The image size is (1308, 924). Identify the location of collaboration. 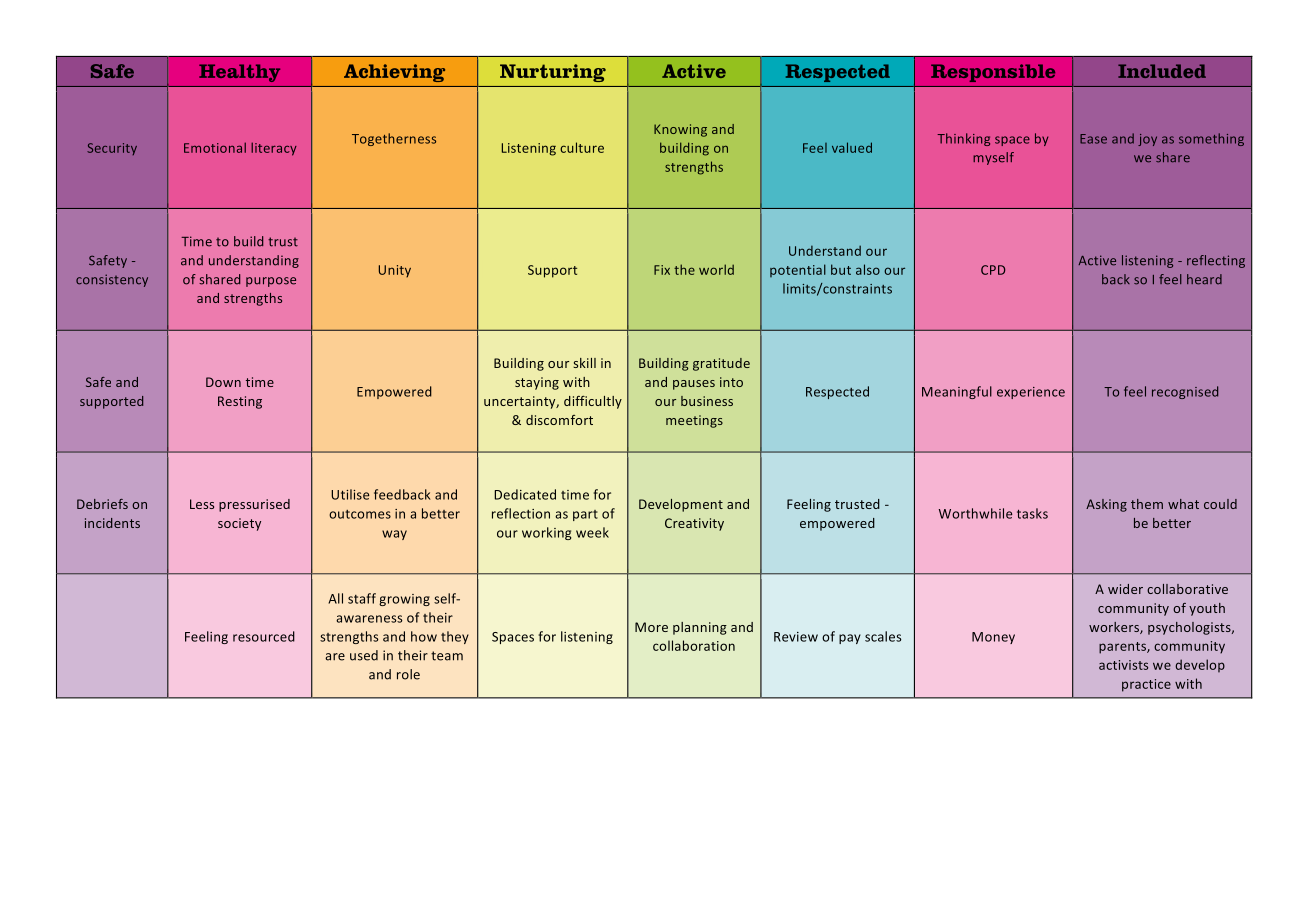
(694, 645).
